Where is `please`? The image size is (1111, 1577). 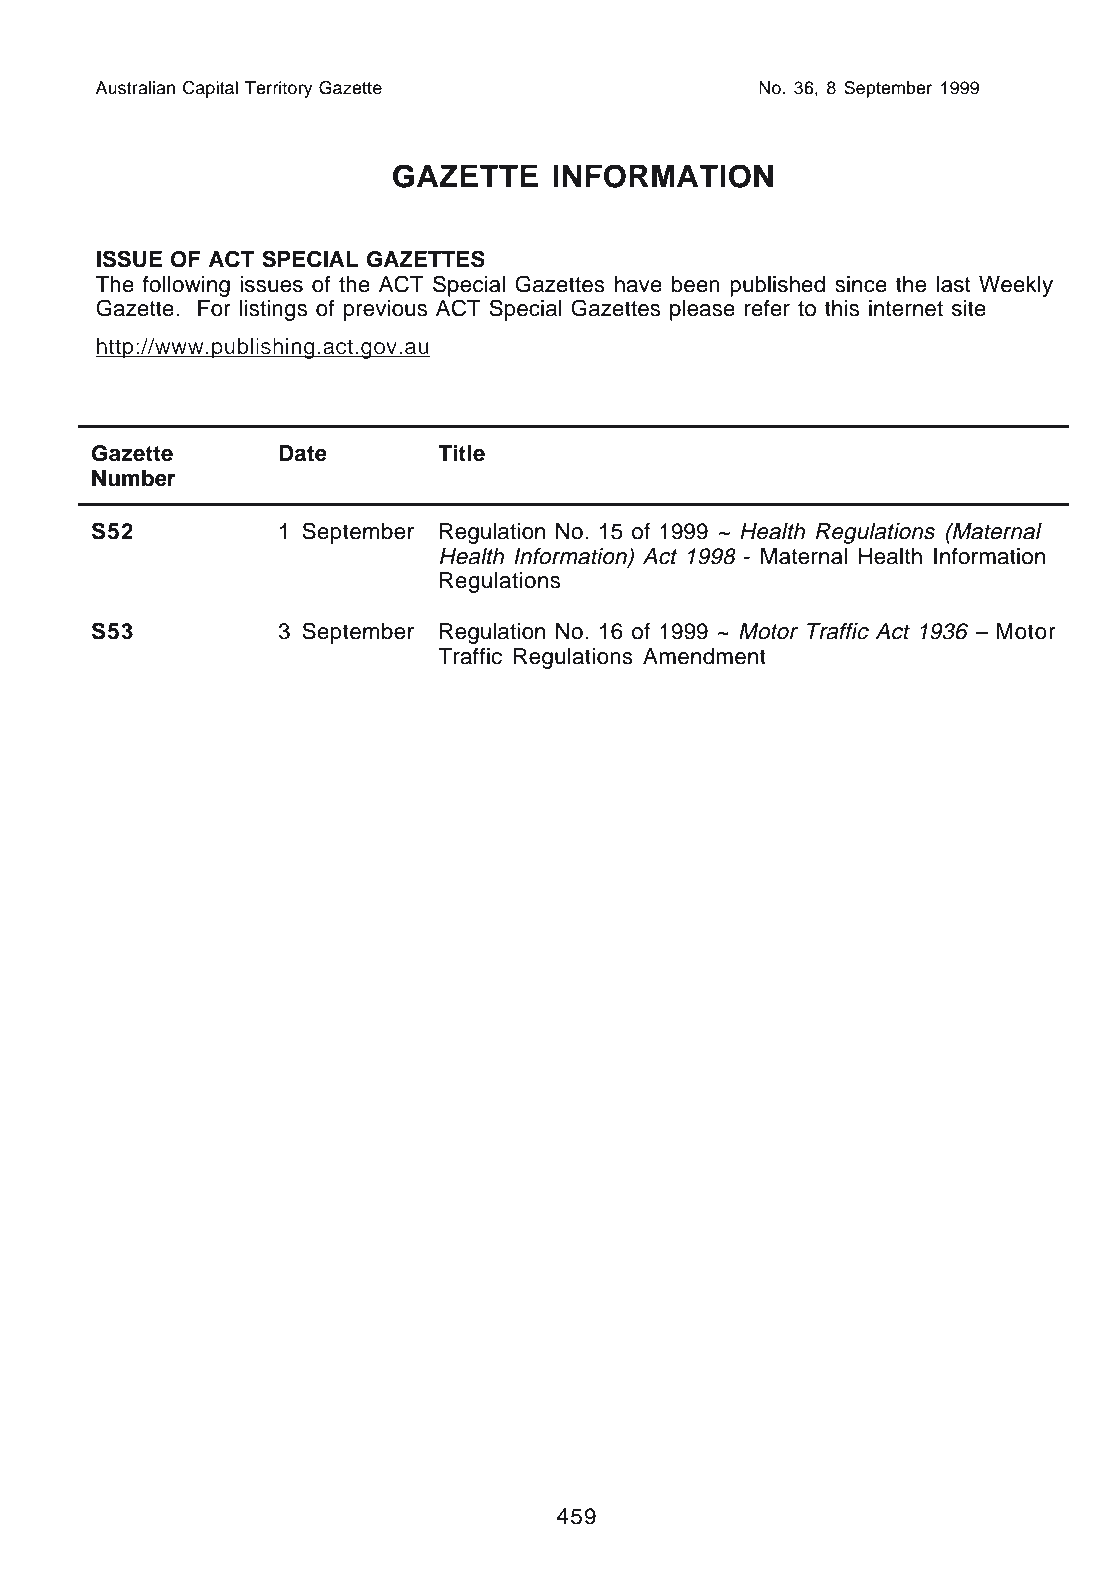
please is located at coordinates (702, 310).
